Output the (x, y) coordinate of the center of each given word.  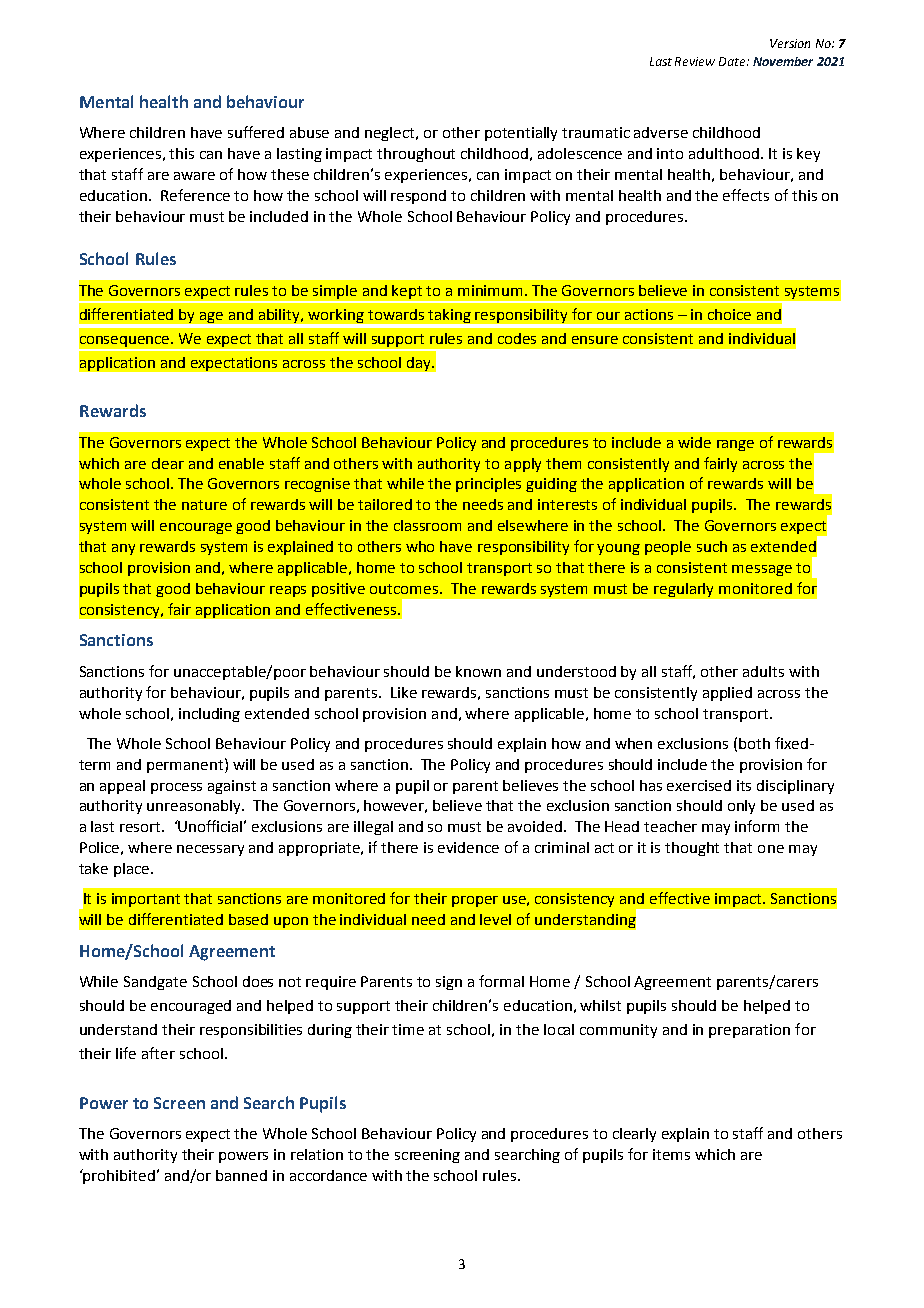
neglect (391, 134)
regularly (683, 590)
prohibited (120, 1176)
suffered (256, 132)
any (123, 549)
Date (733, 61)
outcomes (405, 589)
